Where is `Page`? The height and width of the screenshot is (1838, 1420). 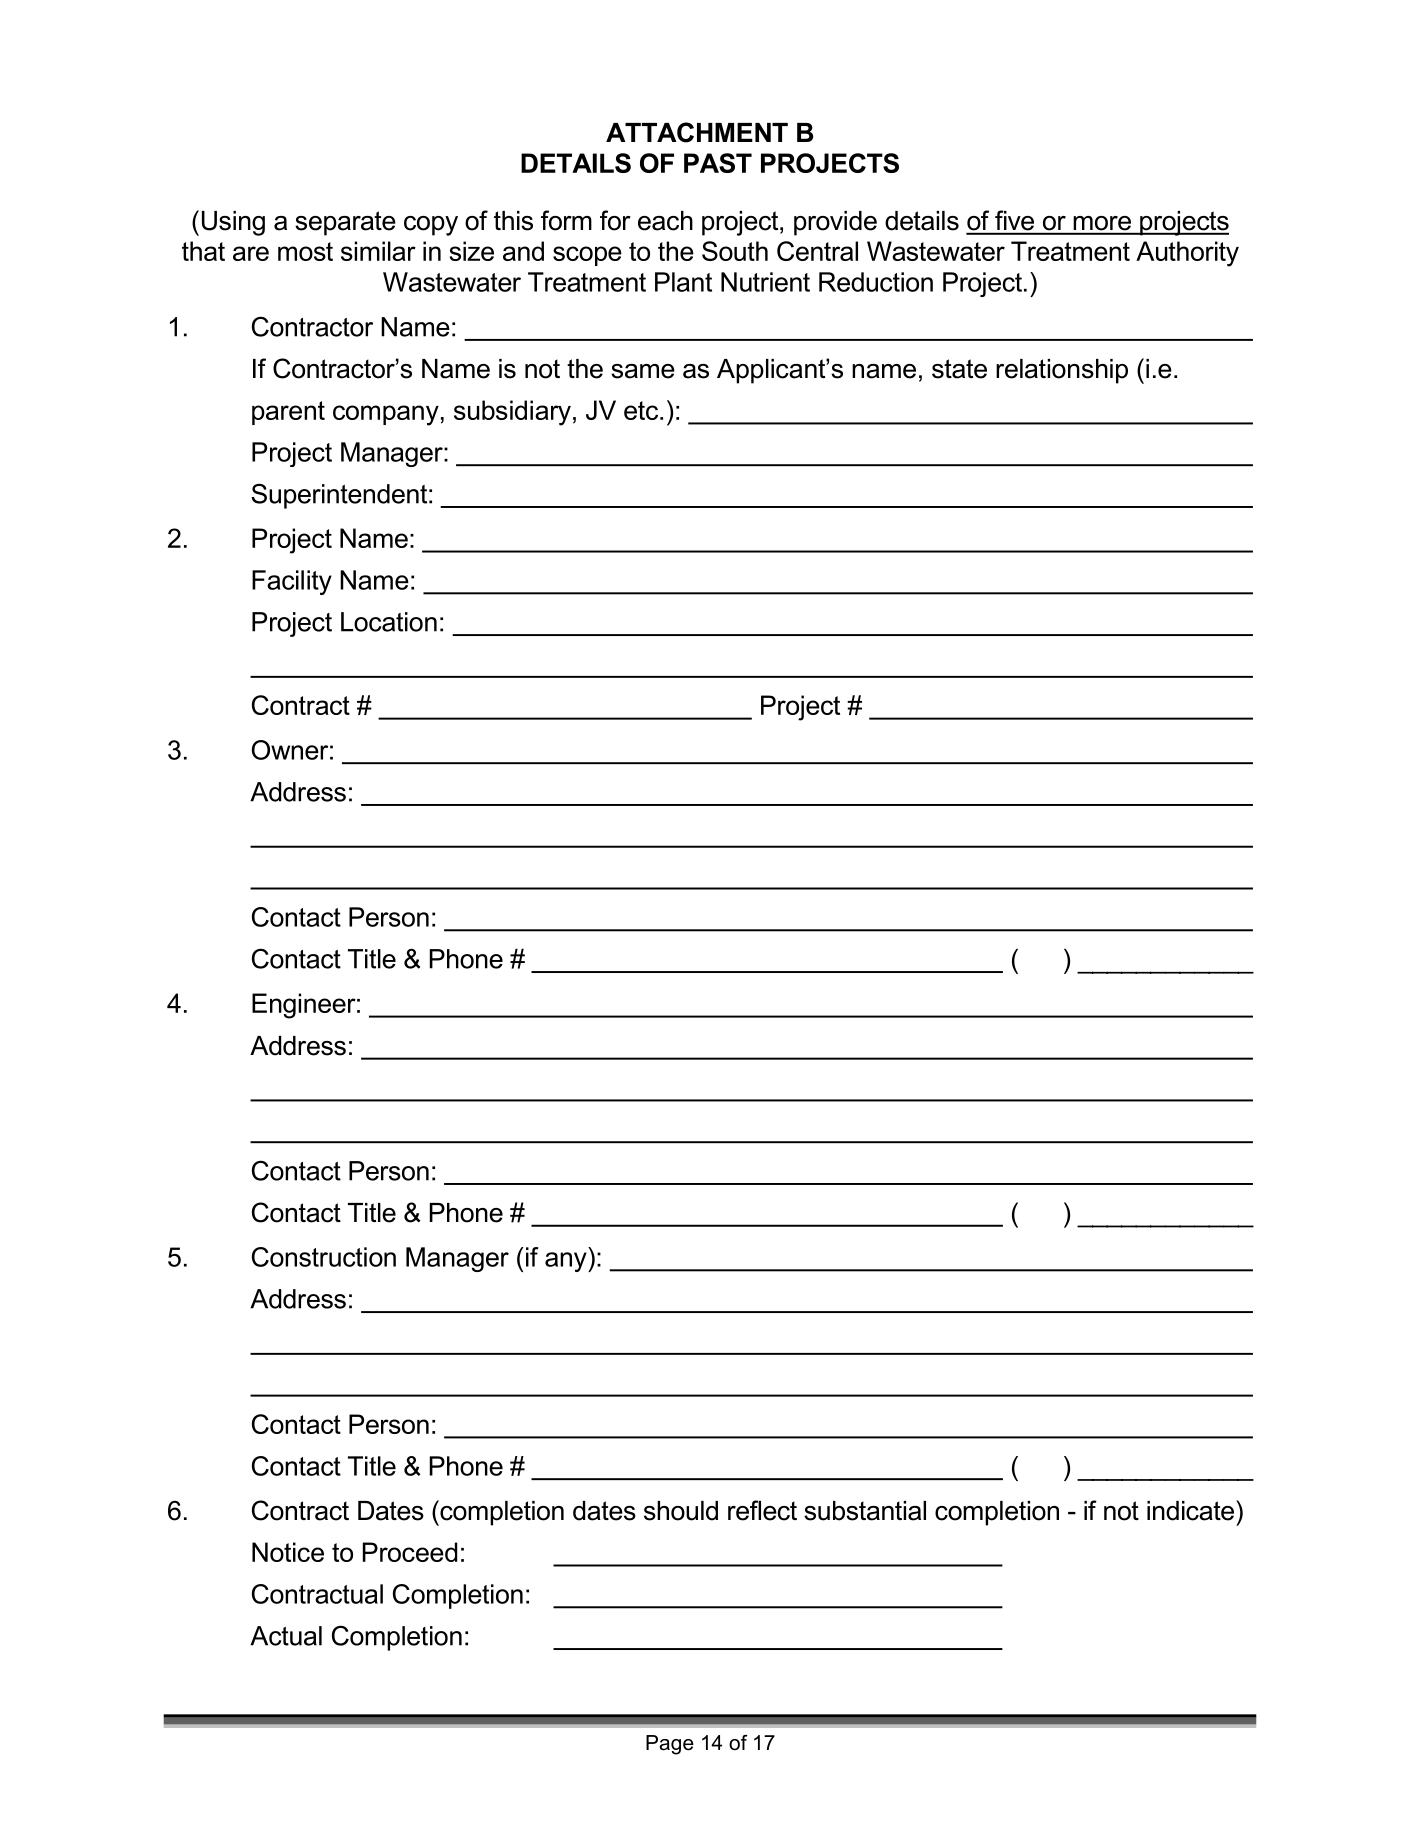 Page is located at coordinates (670, 1745).
